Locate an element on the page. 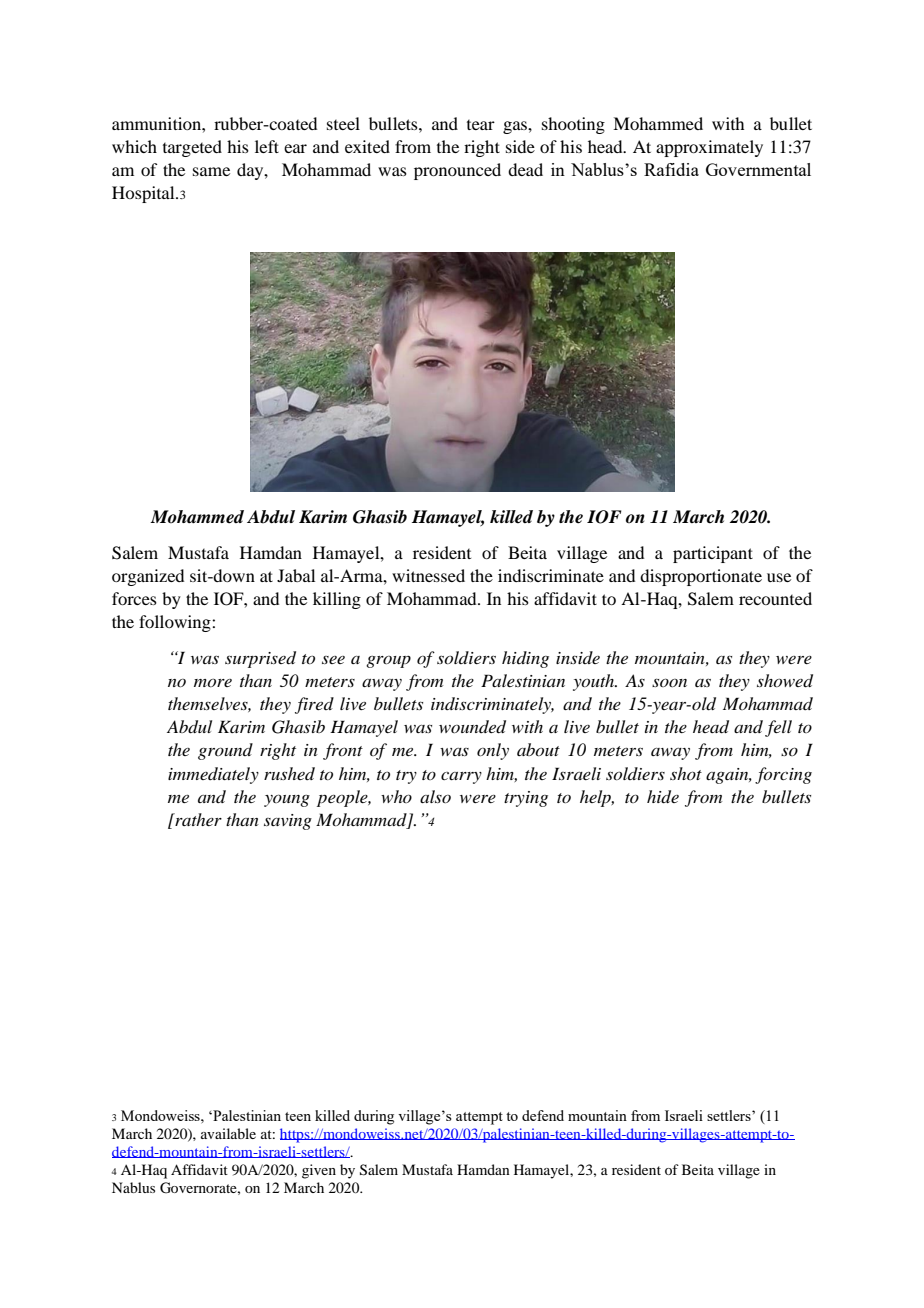  same is located at coordinates (211, 171).
